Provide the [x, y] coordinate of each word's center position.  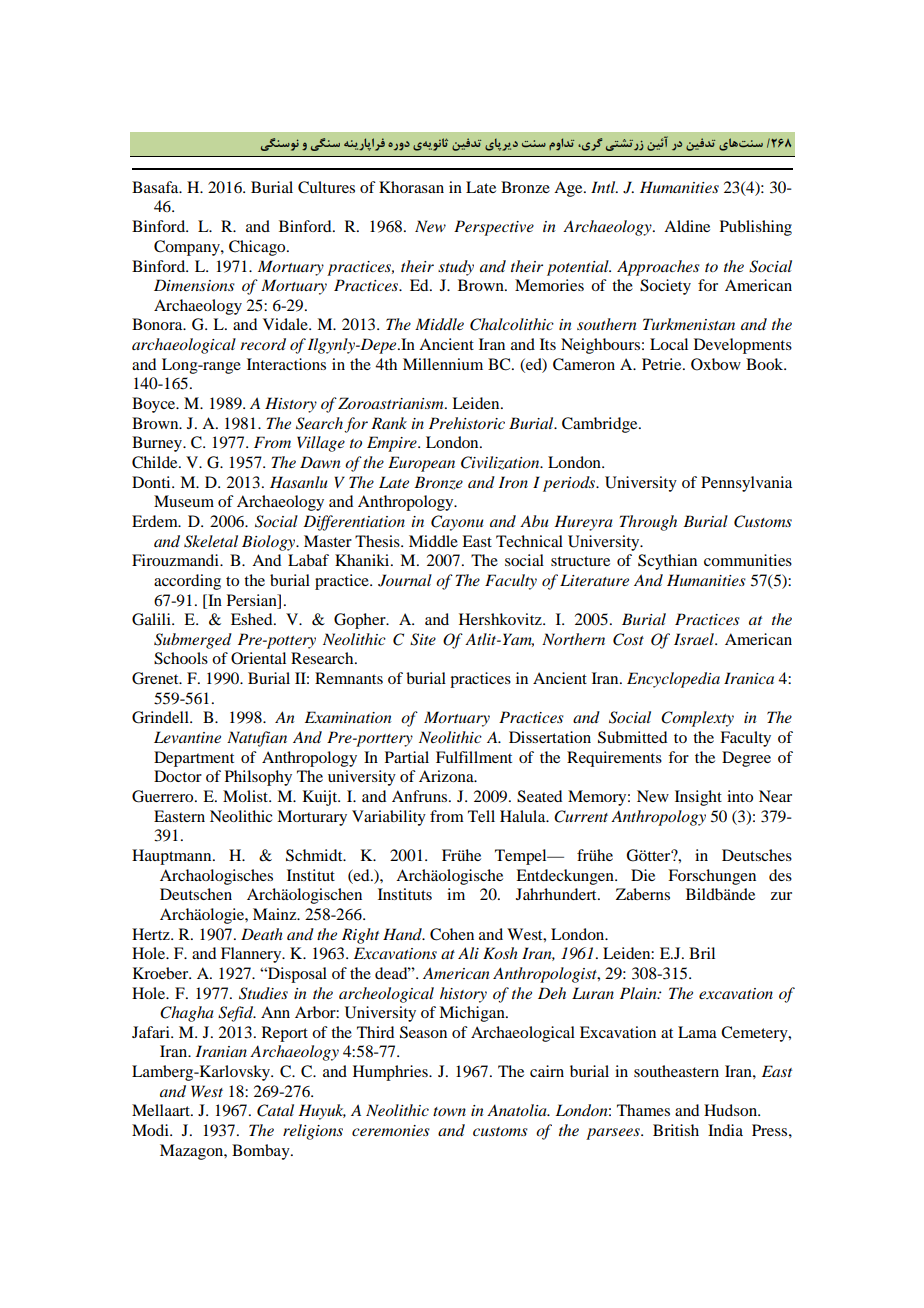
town [449, 1111]
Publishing [756, 228]
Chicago [258, 248]
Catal [275, 1110]
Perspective [494, 228]
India [725, 1130]
